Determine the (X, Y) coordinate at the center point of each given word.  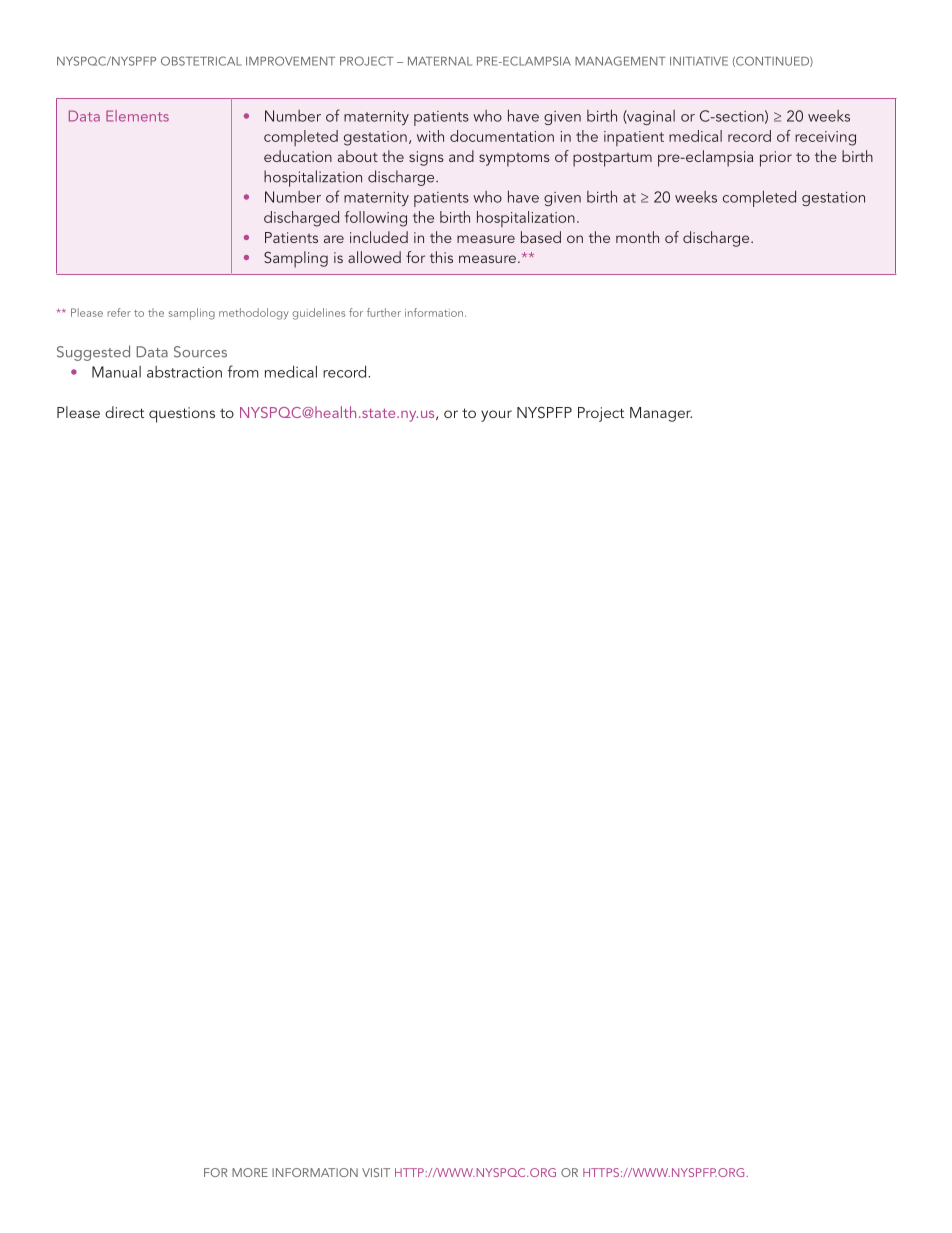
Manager (661, 414)
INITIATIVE (699, 61)
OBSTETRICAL (201, 61)
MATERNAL (440, 61)
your (496, 416)
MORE (250, 1172)
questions (182, 415)
